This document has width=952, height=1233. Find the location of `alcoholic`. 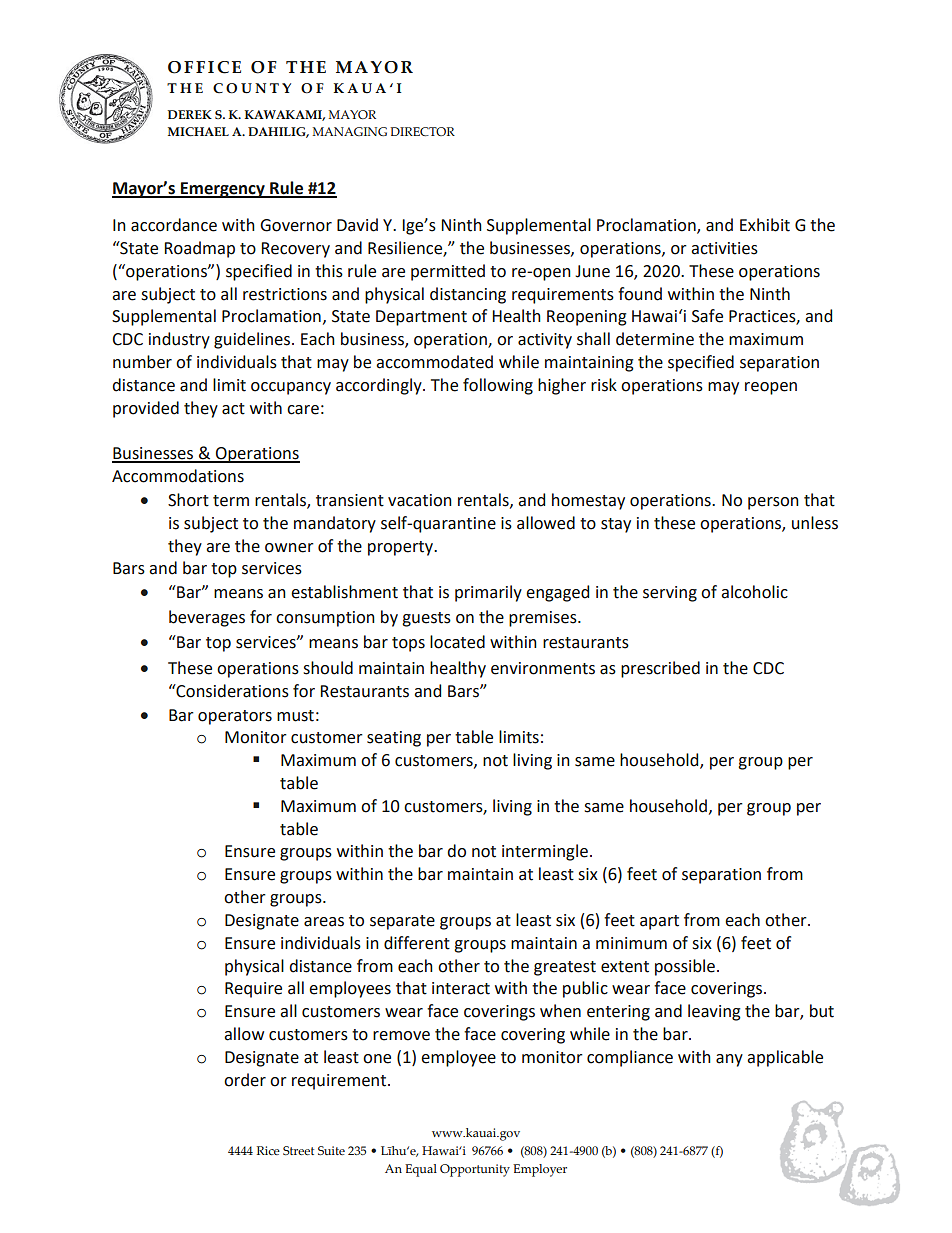

alcoholic is located at coordinates (754, 592).
